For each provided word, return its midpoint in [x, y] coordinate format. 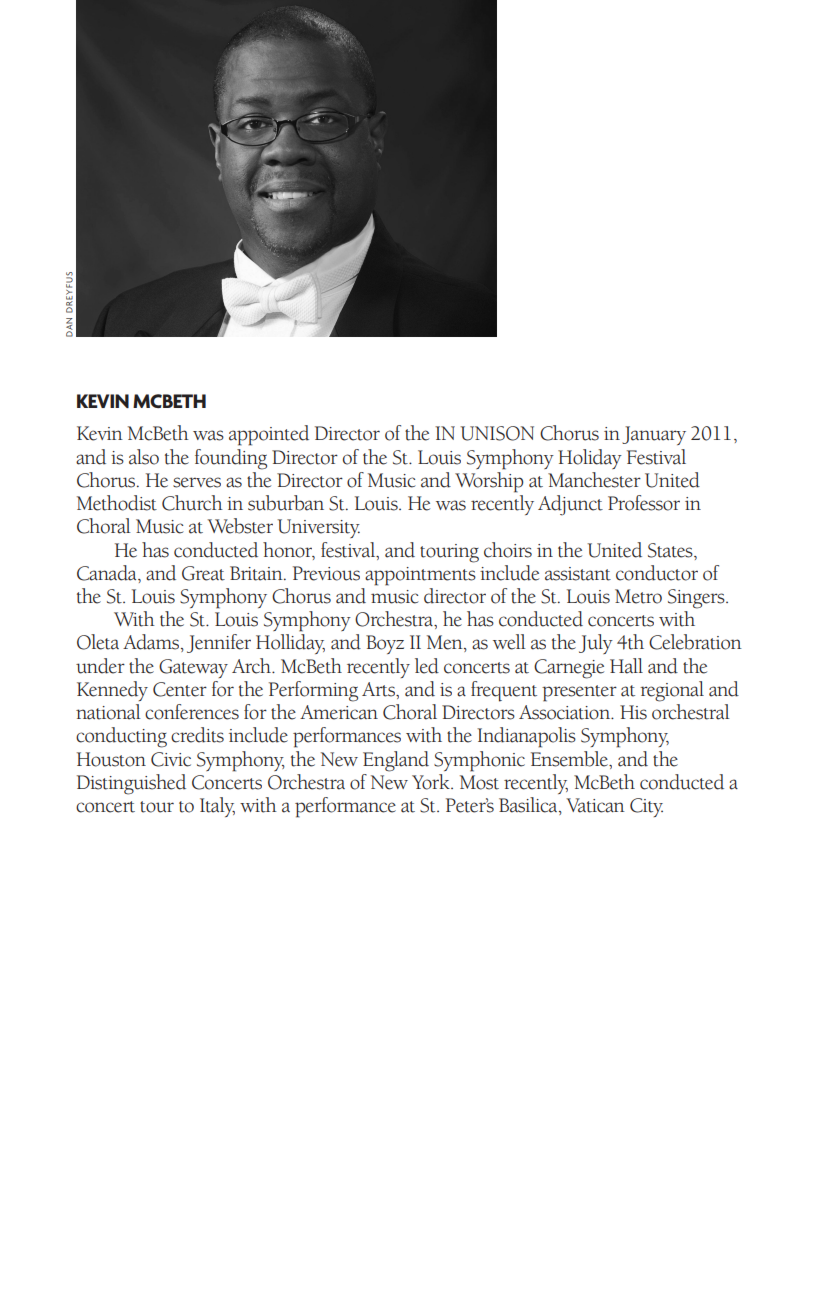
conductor [657, 573]
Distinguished [131, 784]
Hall [626, 666]
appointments [420, 576]
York [432, 782]
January [654, 435]
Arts [379, 689]
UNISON [497, 433]
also [144, 457]
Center [180, 689]
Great [203, 573]
